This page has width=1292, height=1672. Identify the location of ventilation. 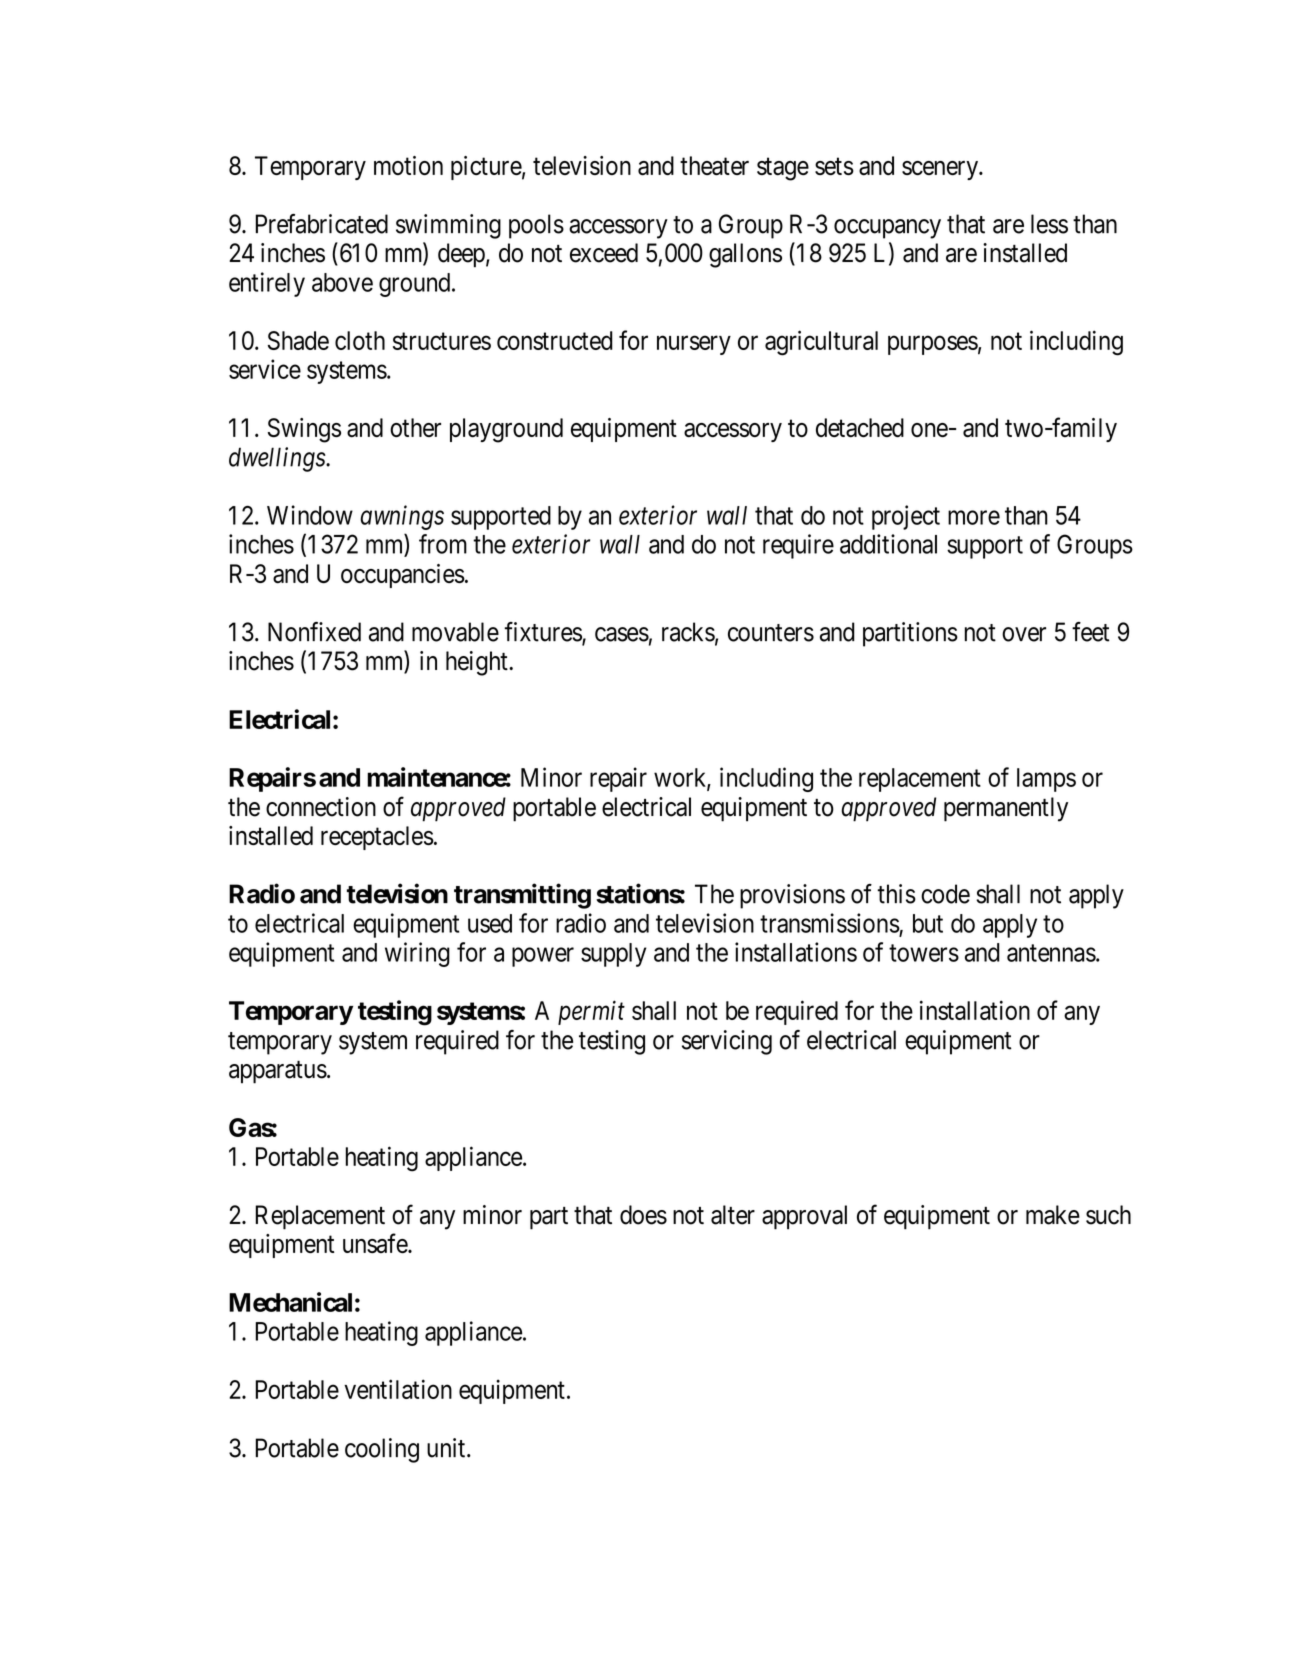
(398, 1389).
